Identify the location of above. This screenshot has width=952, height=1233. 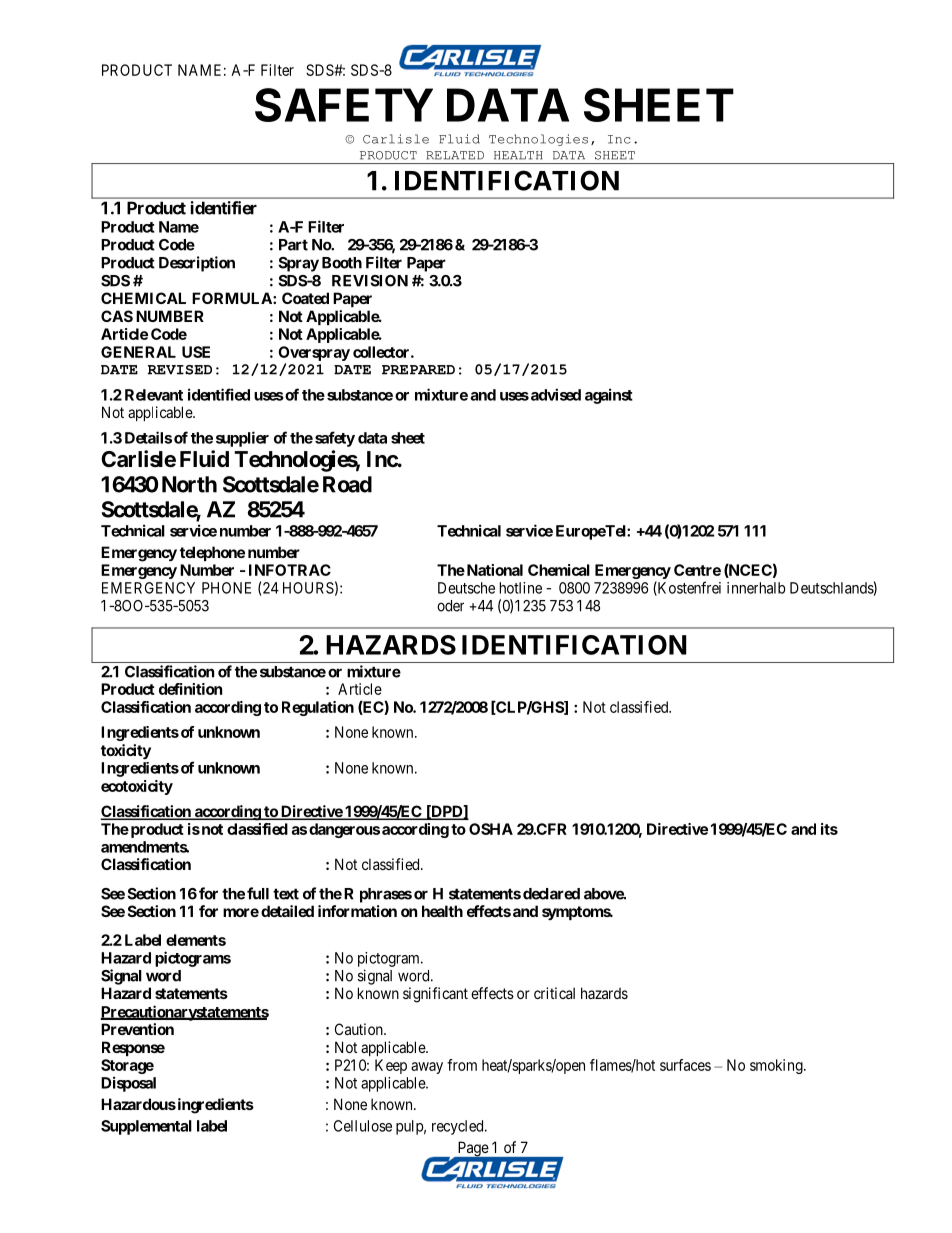
(604, 894).
